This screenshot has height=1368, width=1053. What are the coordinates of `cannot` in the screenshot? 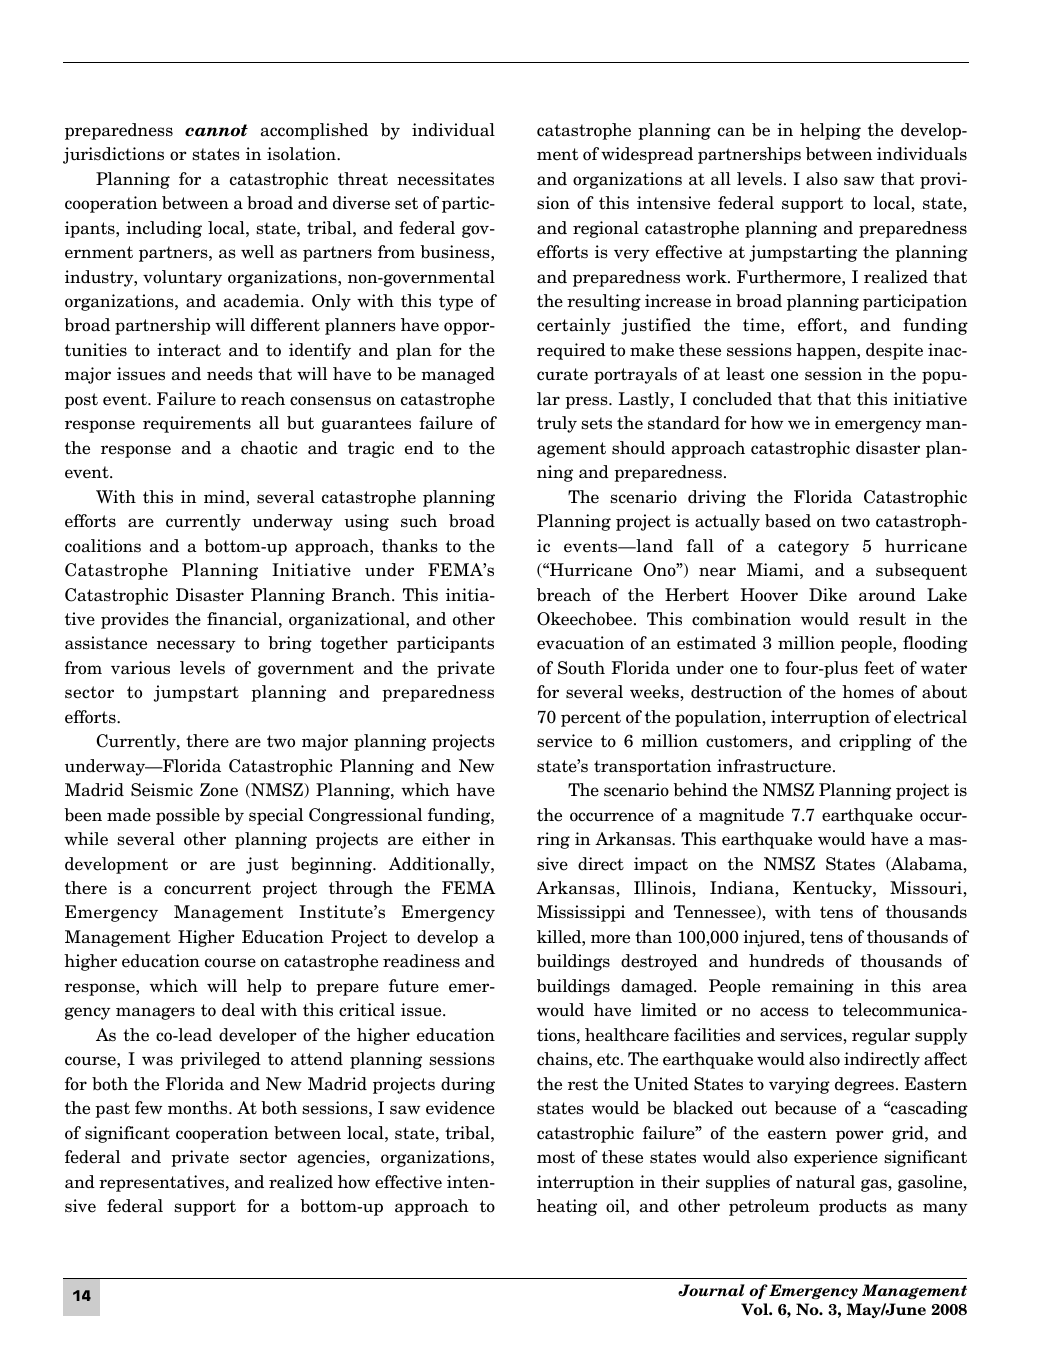 It's located at (216, 130).
